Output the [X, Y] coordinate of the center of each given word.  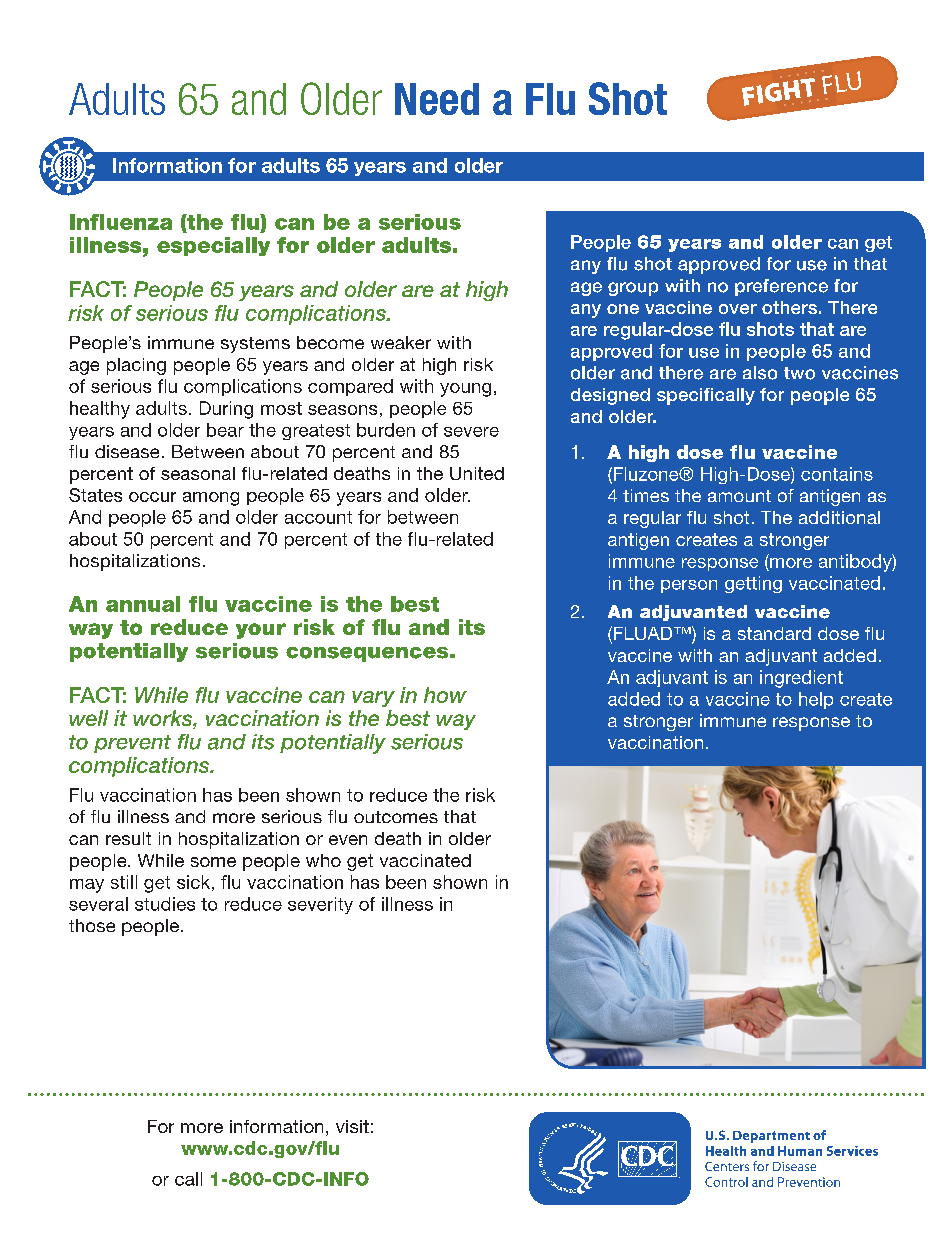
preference [781, 287]
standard [774, 633]
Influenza [121, 222]
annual [143, 604]
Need [437, 99]
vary [373, 699]
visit [352, 1126]
